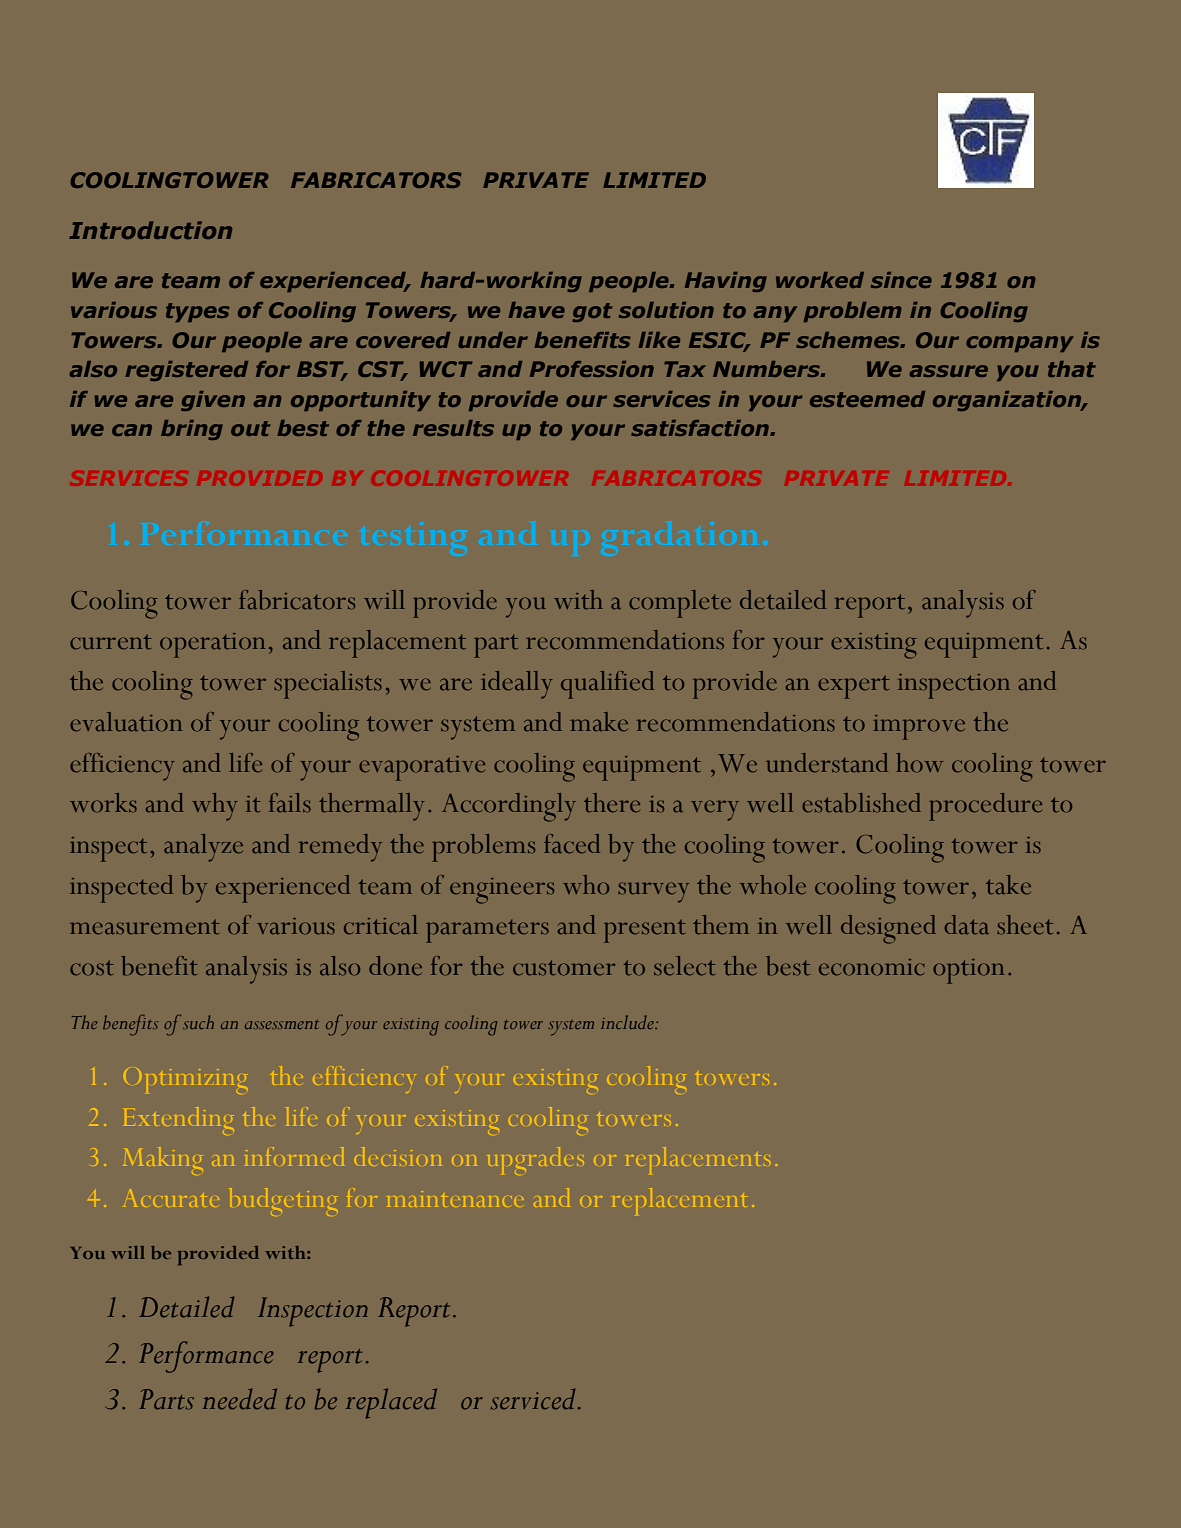 This screenshot has width=1181, height=1528. What do you see at coordinates (198, 1022) in the screenshot?
I see `such` at bounding box center [198, 1022].
